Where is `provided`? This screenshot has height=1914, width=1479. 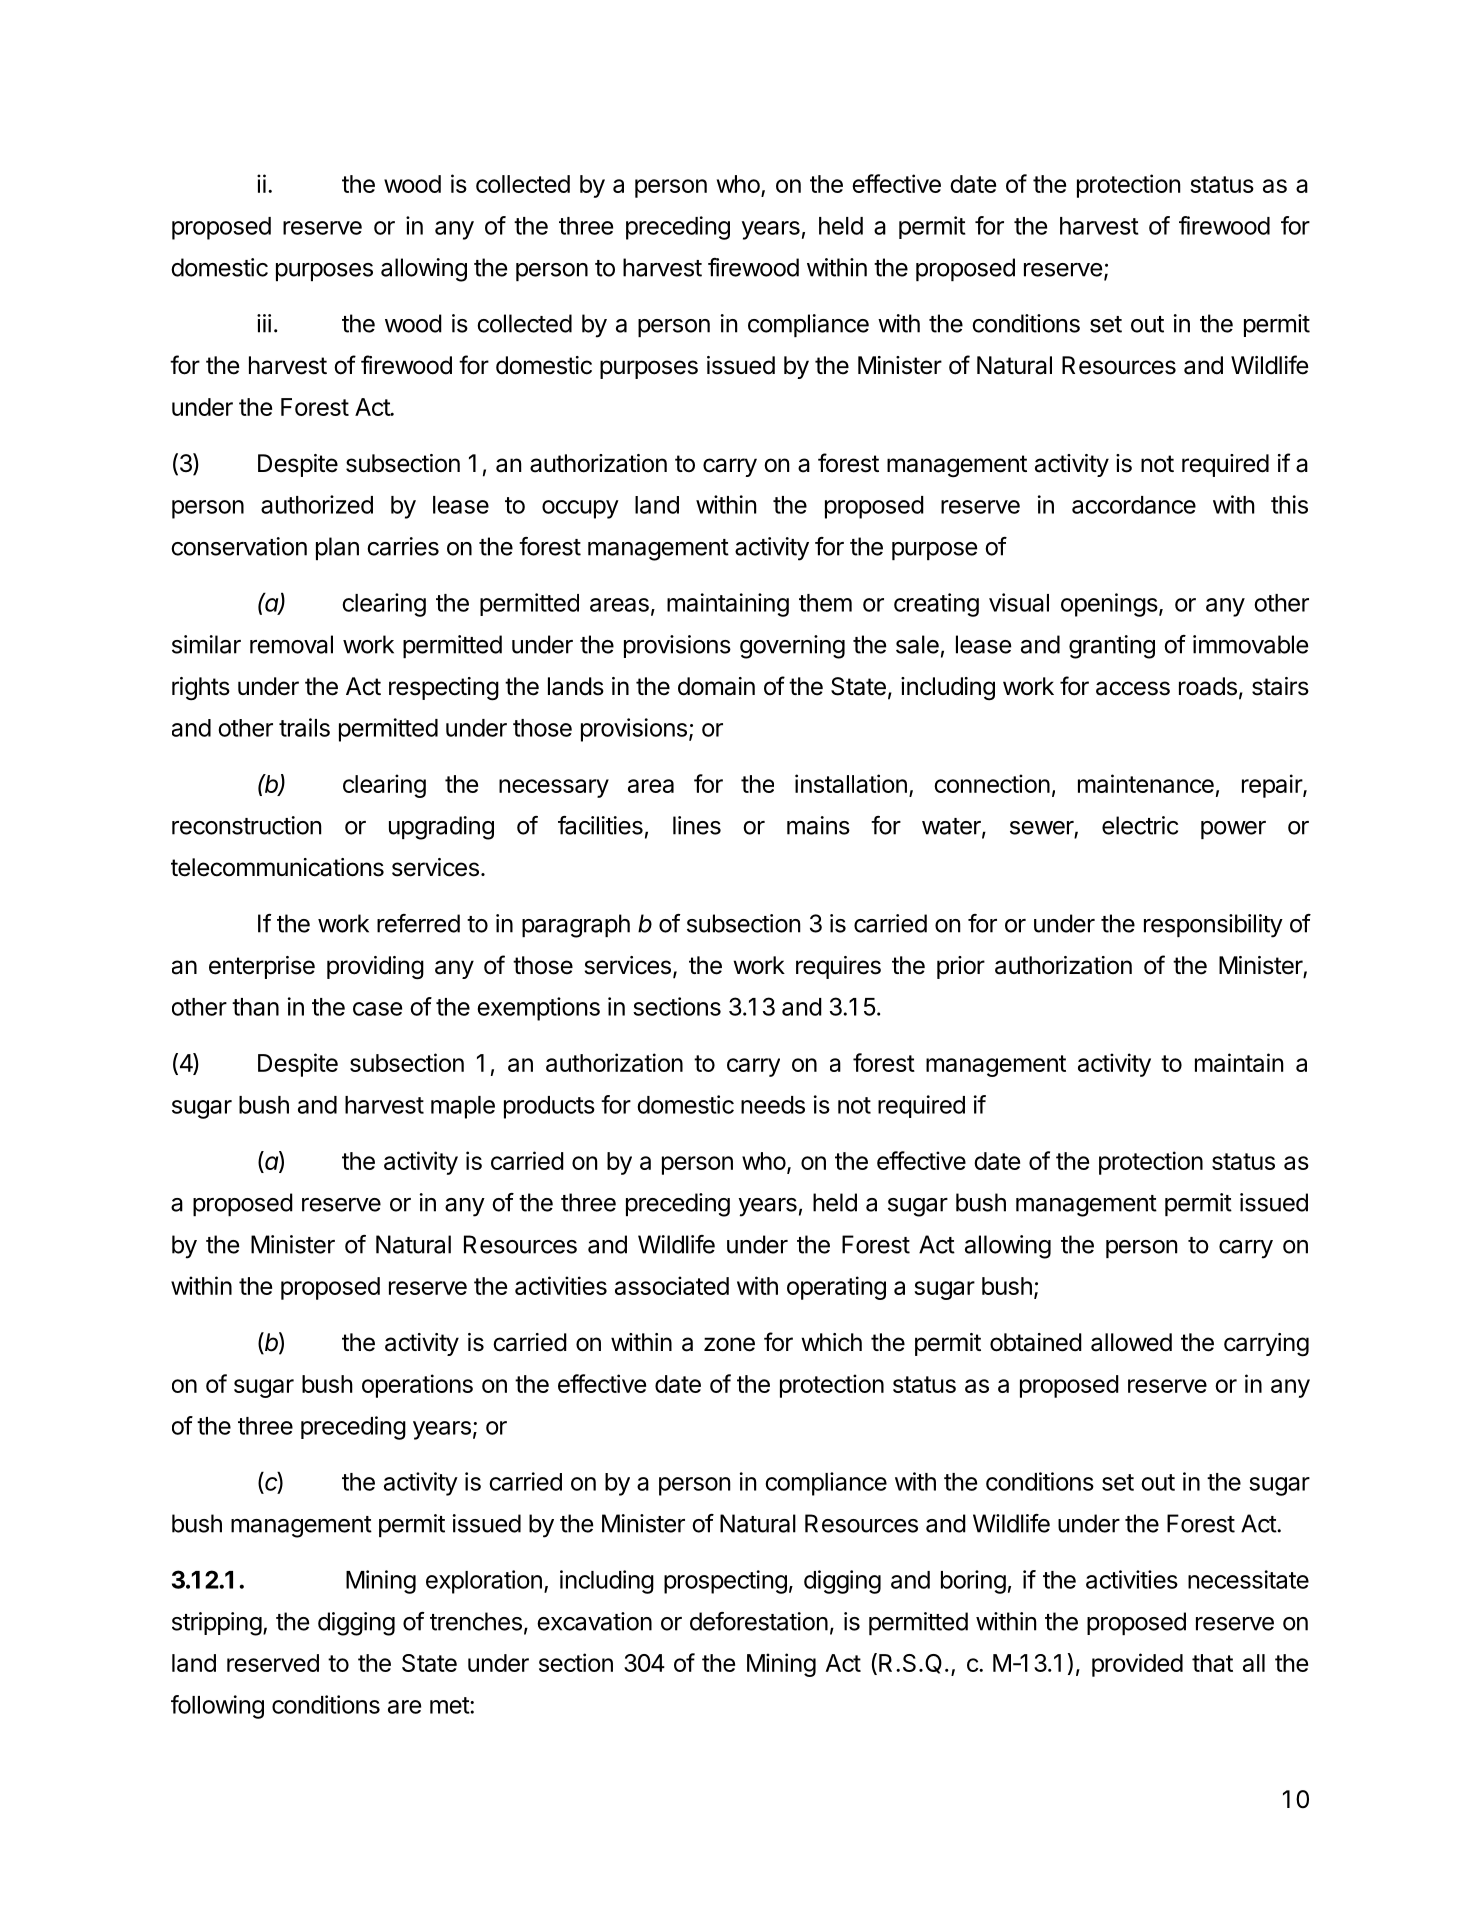
provided is located at coordinates (1137, 1665).
